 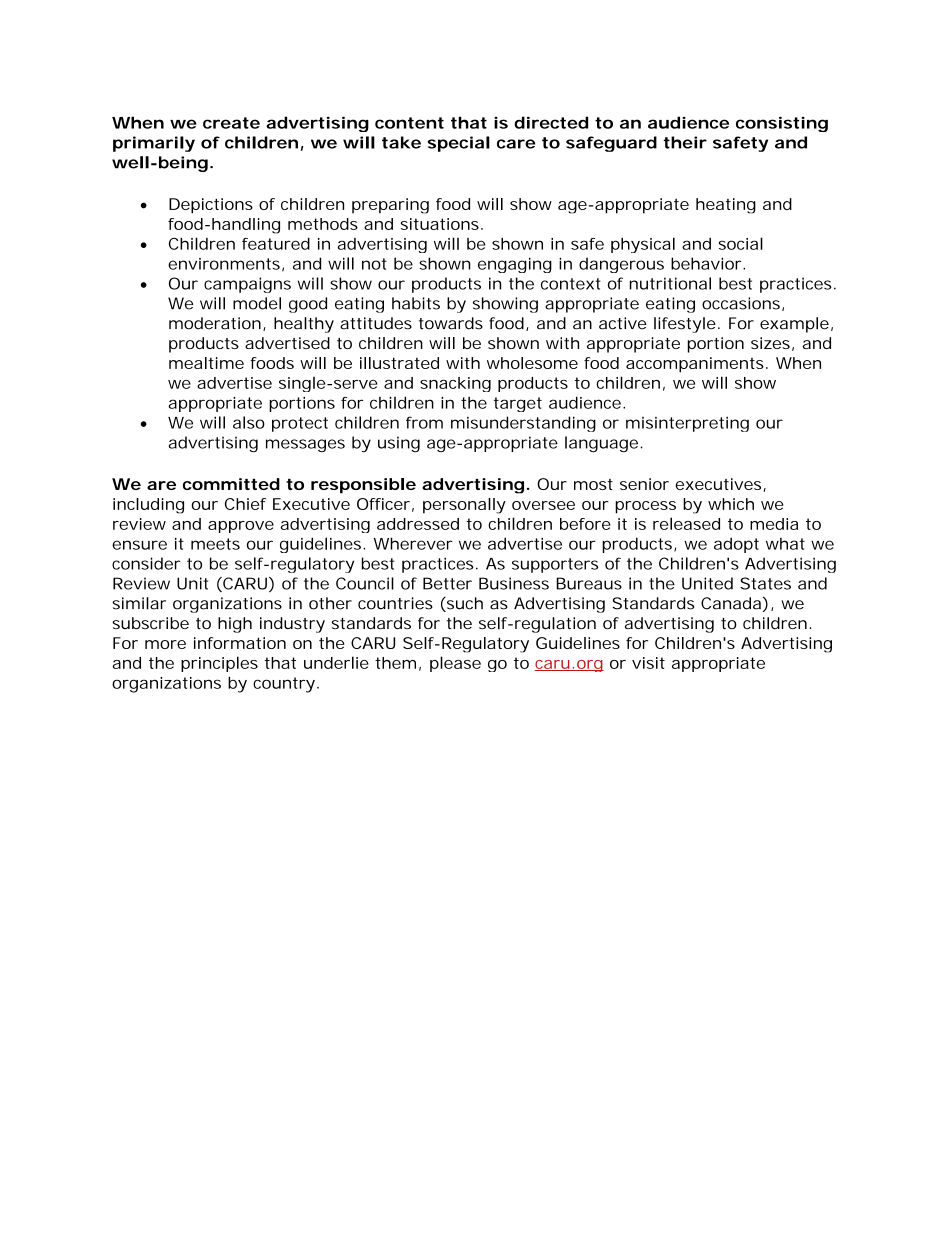 What do you see at coordinates (249, 422) in the screenshot?
I see `also` at bounding box center [249, 422].
